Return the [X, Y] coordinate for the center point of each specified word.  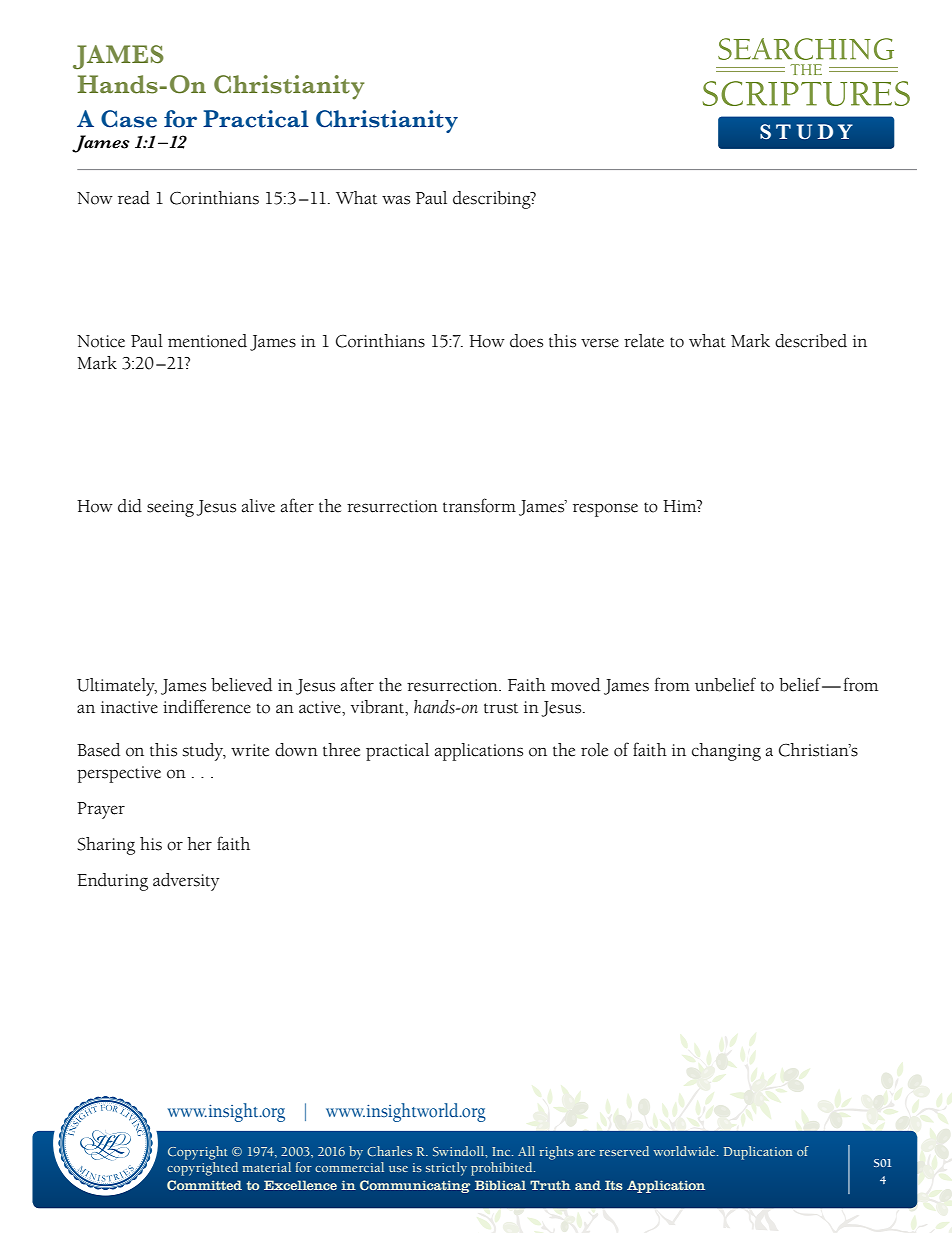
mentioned [207, 341]
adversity [186, 882]
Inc [502, 1151]
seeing [170, 508]
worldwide [685, 1151]
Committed [204, 1185]
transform [479, 505]
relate [644, 341]
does [526, 341]
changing [726, 752]
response [605, 510]
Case [129, 119]
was [396, 200]
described [811, 341]
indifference [207, 706]
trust [501, 708]
